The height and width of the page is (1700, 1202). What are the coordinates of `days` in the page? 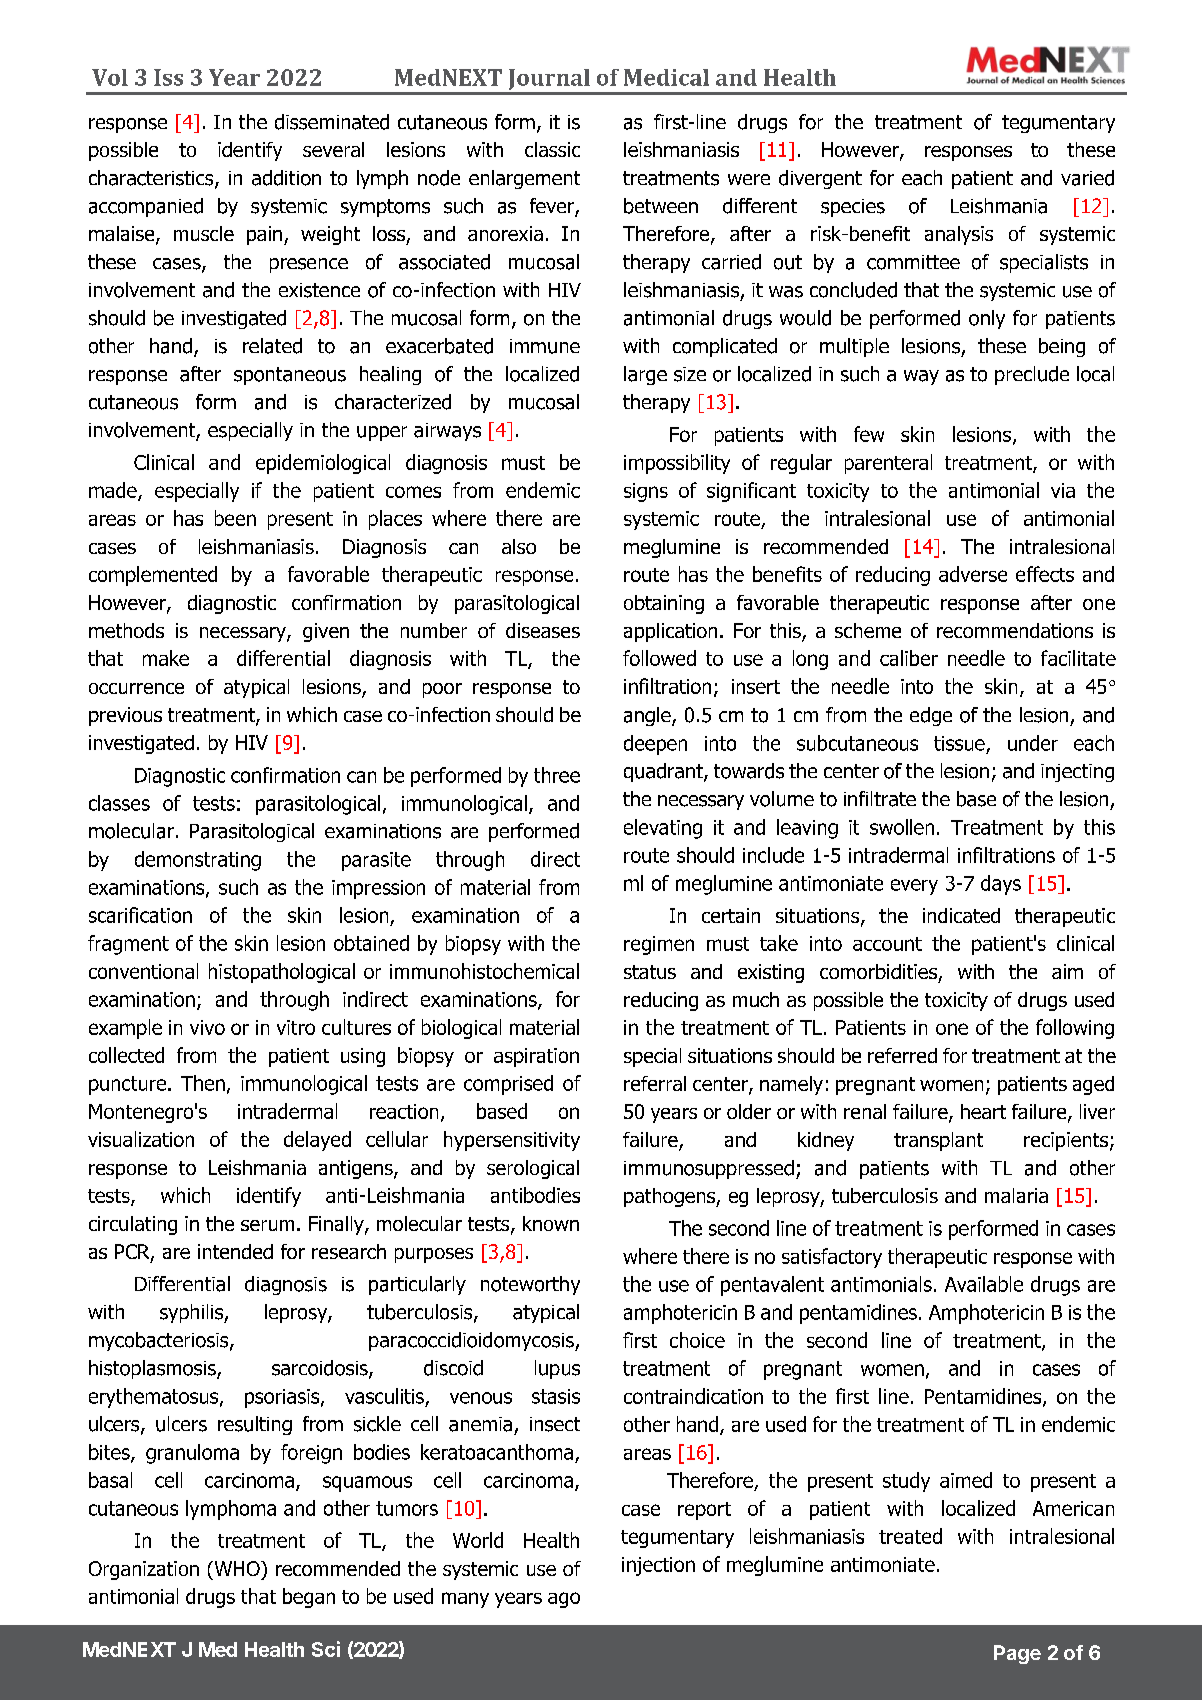 It's located at (1001, 885).
